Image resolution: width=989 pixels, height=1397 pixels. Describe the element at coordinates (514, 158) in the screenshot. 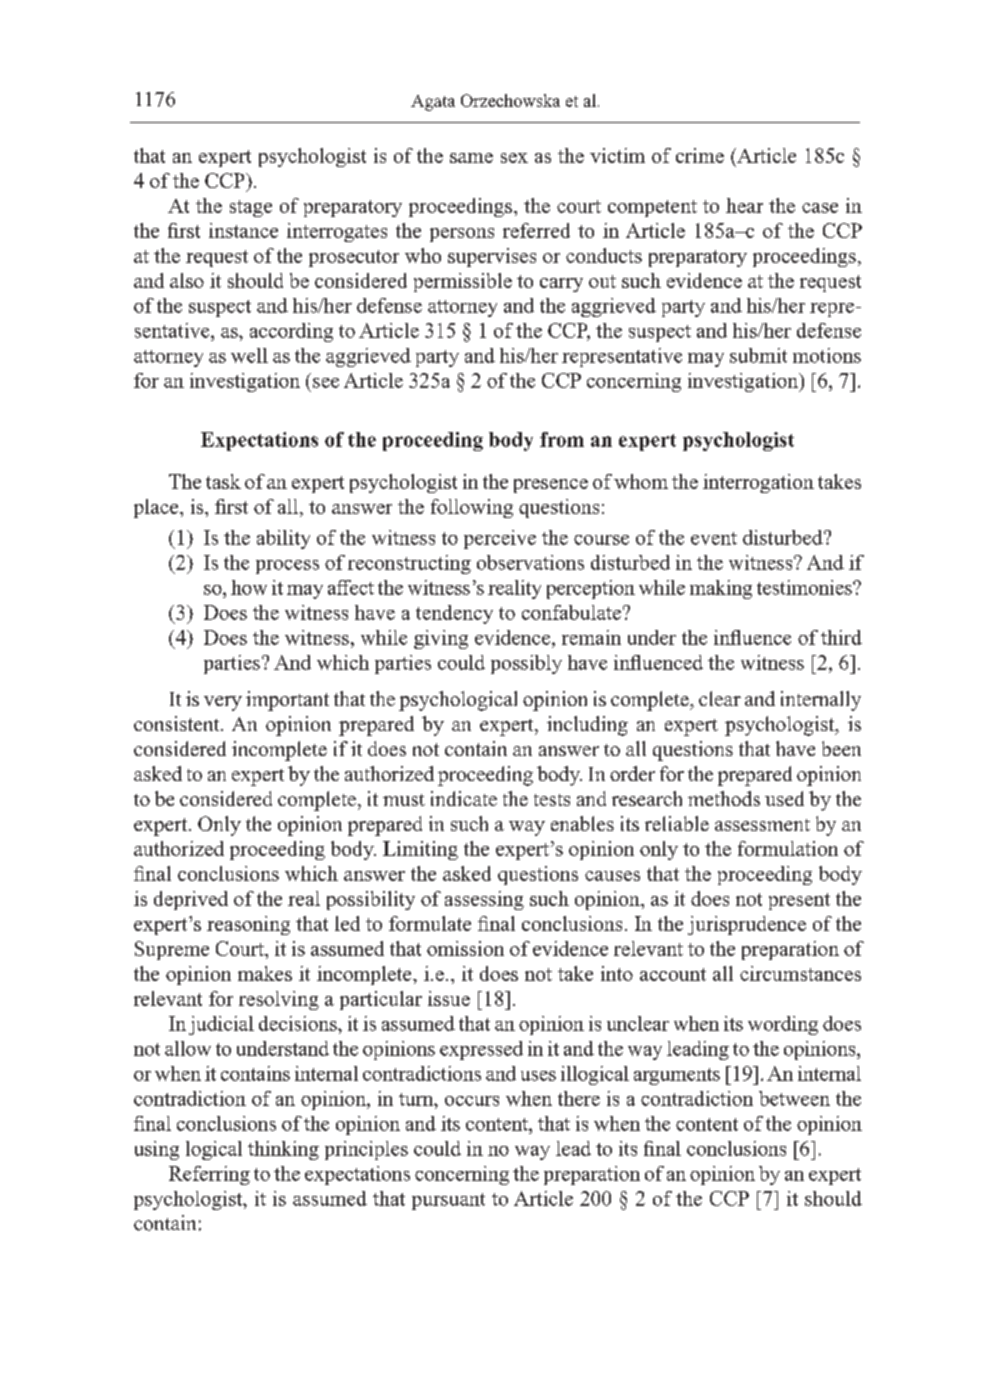

I see `sex` at that location.
